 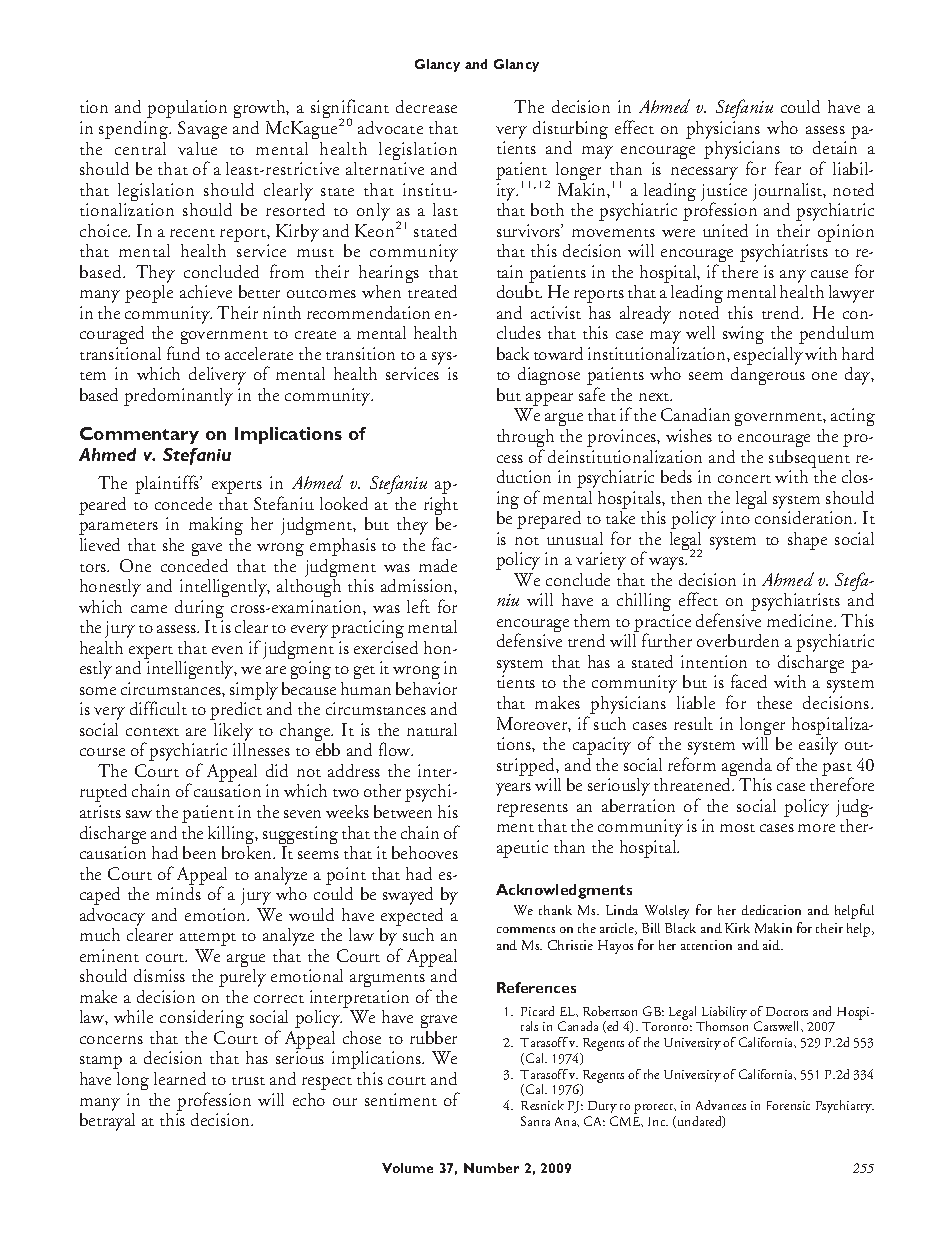 I want to click on learned, so click(x=180, y=1078).
